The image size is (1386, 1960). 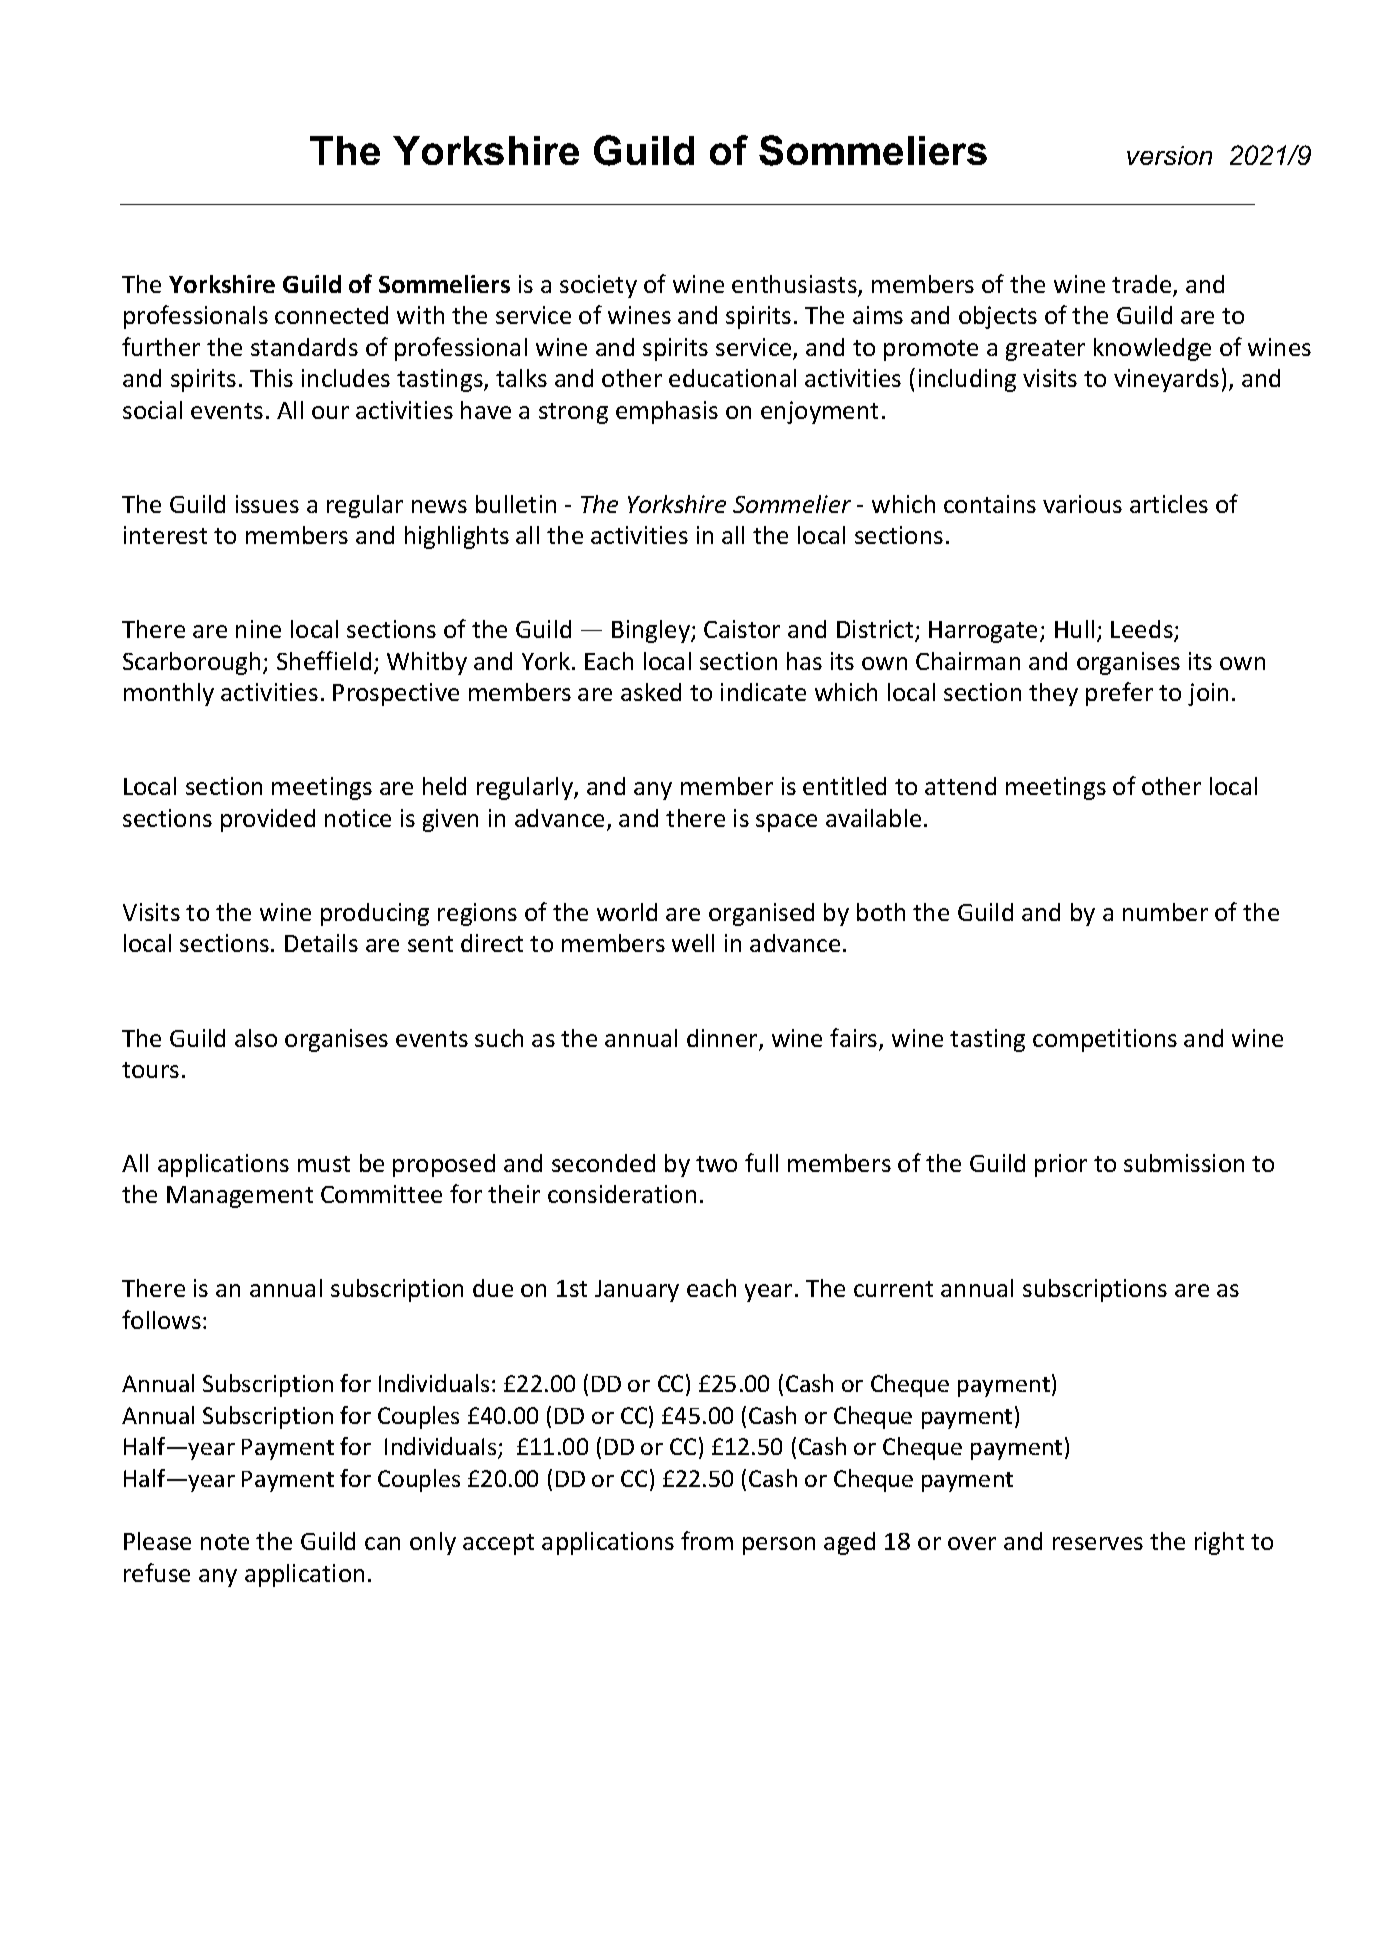 I want to click on from, so click(x=707, y=1540).
